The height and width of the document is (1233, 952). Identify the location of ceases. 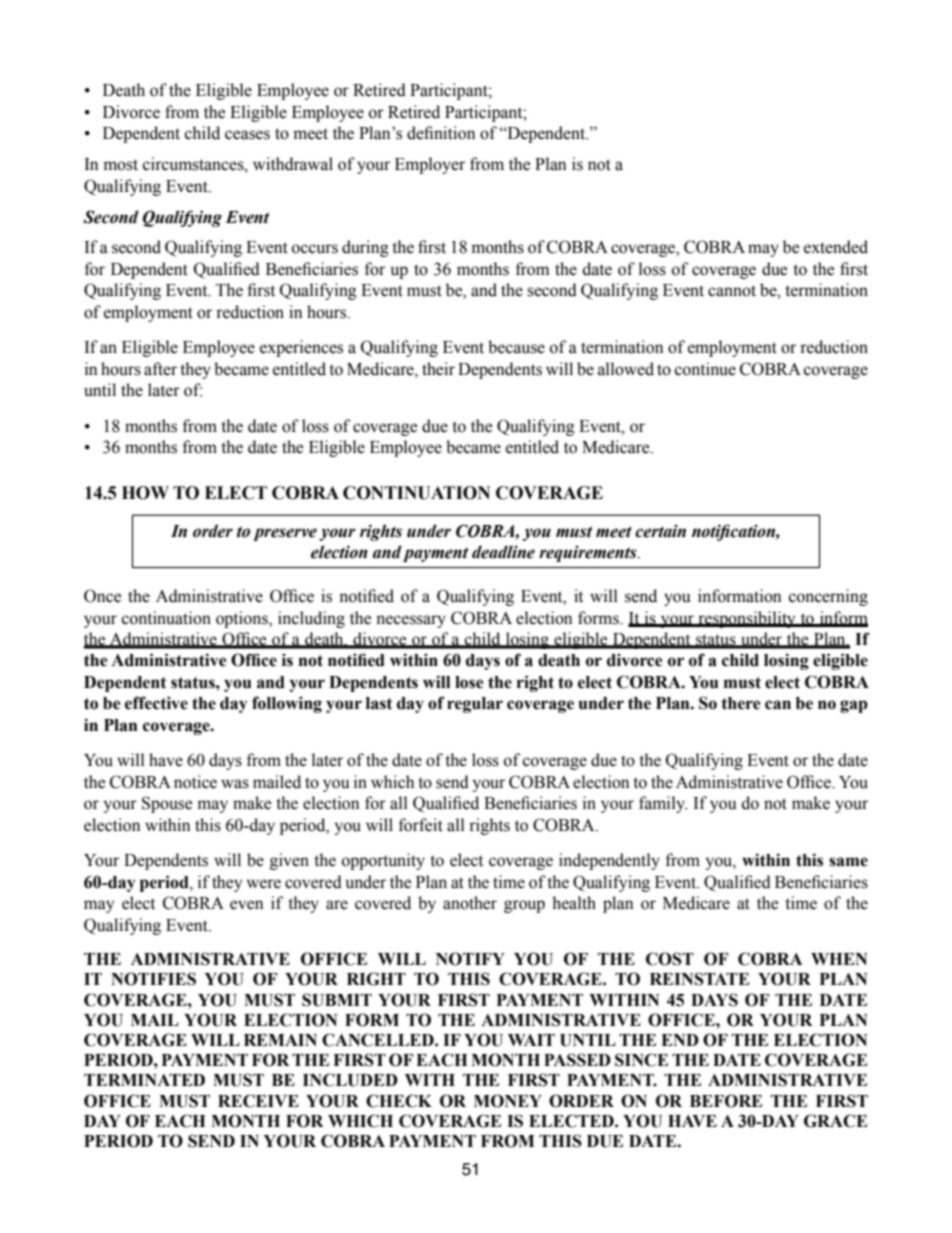
(247, 135).
